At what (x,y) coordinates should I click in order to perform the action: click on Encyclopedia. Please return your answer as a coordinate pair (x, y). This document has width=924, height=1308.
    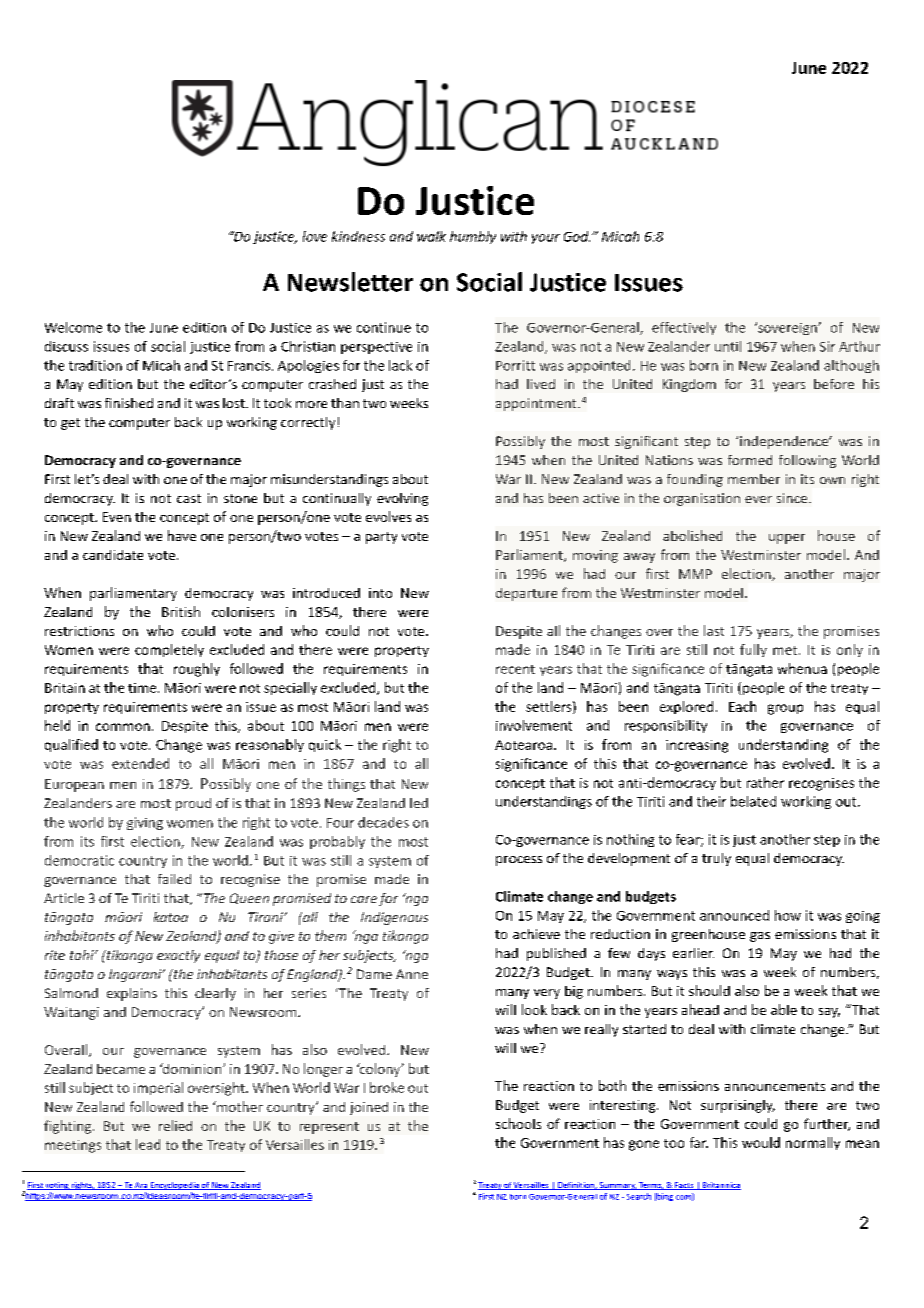
    Looking at the image, I should click on (175, 1186).
